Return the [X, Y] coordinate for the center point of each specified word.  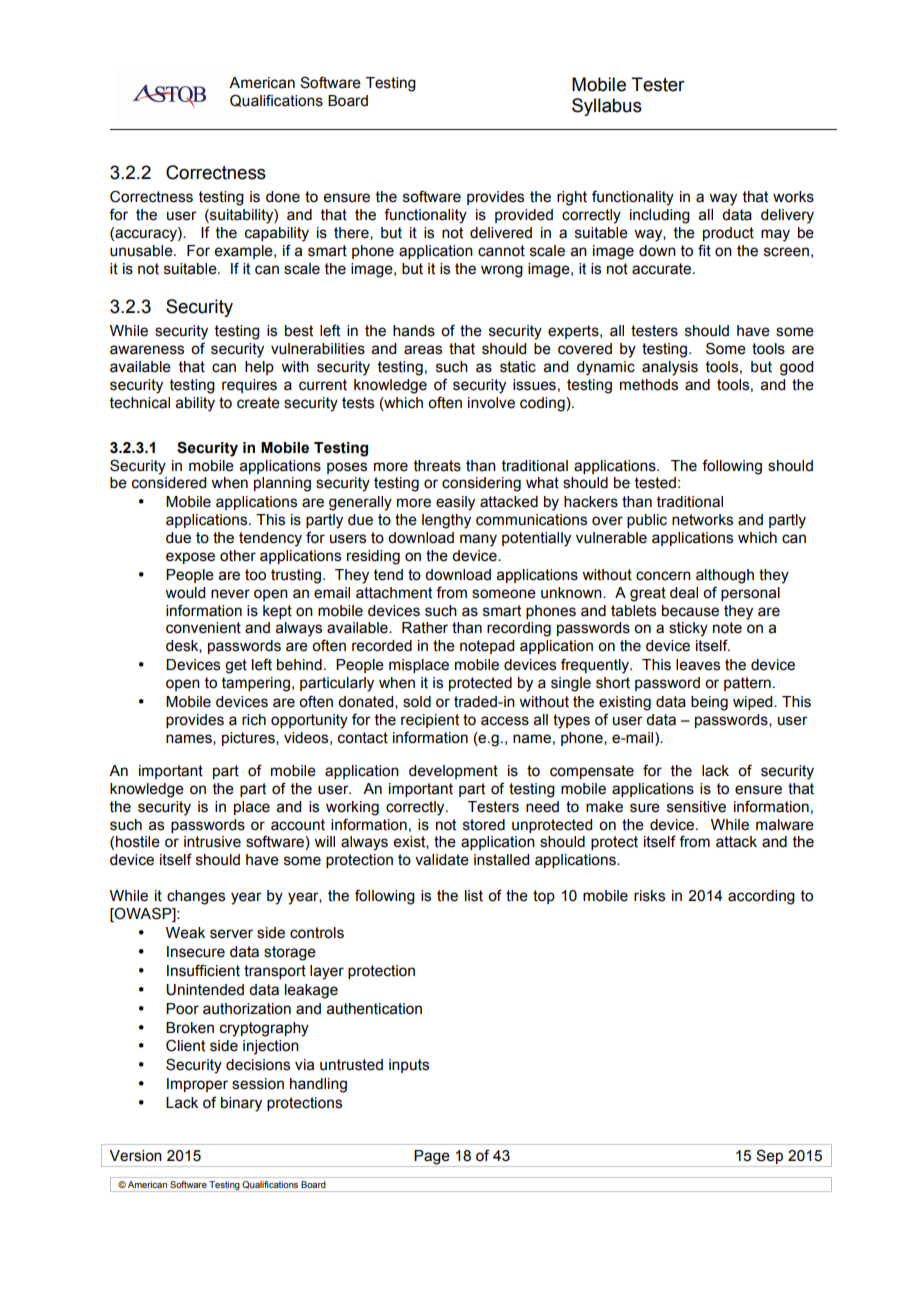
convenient [203, 628]
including [660, 216]
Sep [770, 1158]
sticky [688, 629]
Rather [425, 628]
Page [432, 1158]
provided [524, 216]
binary [241, 1104]
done [283, 197]
